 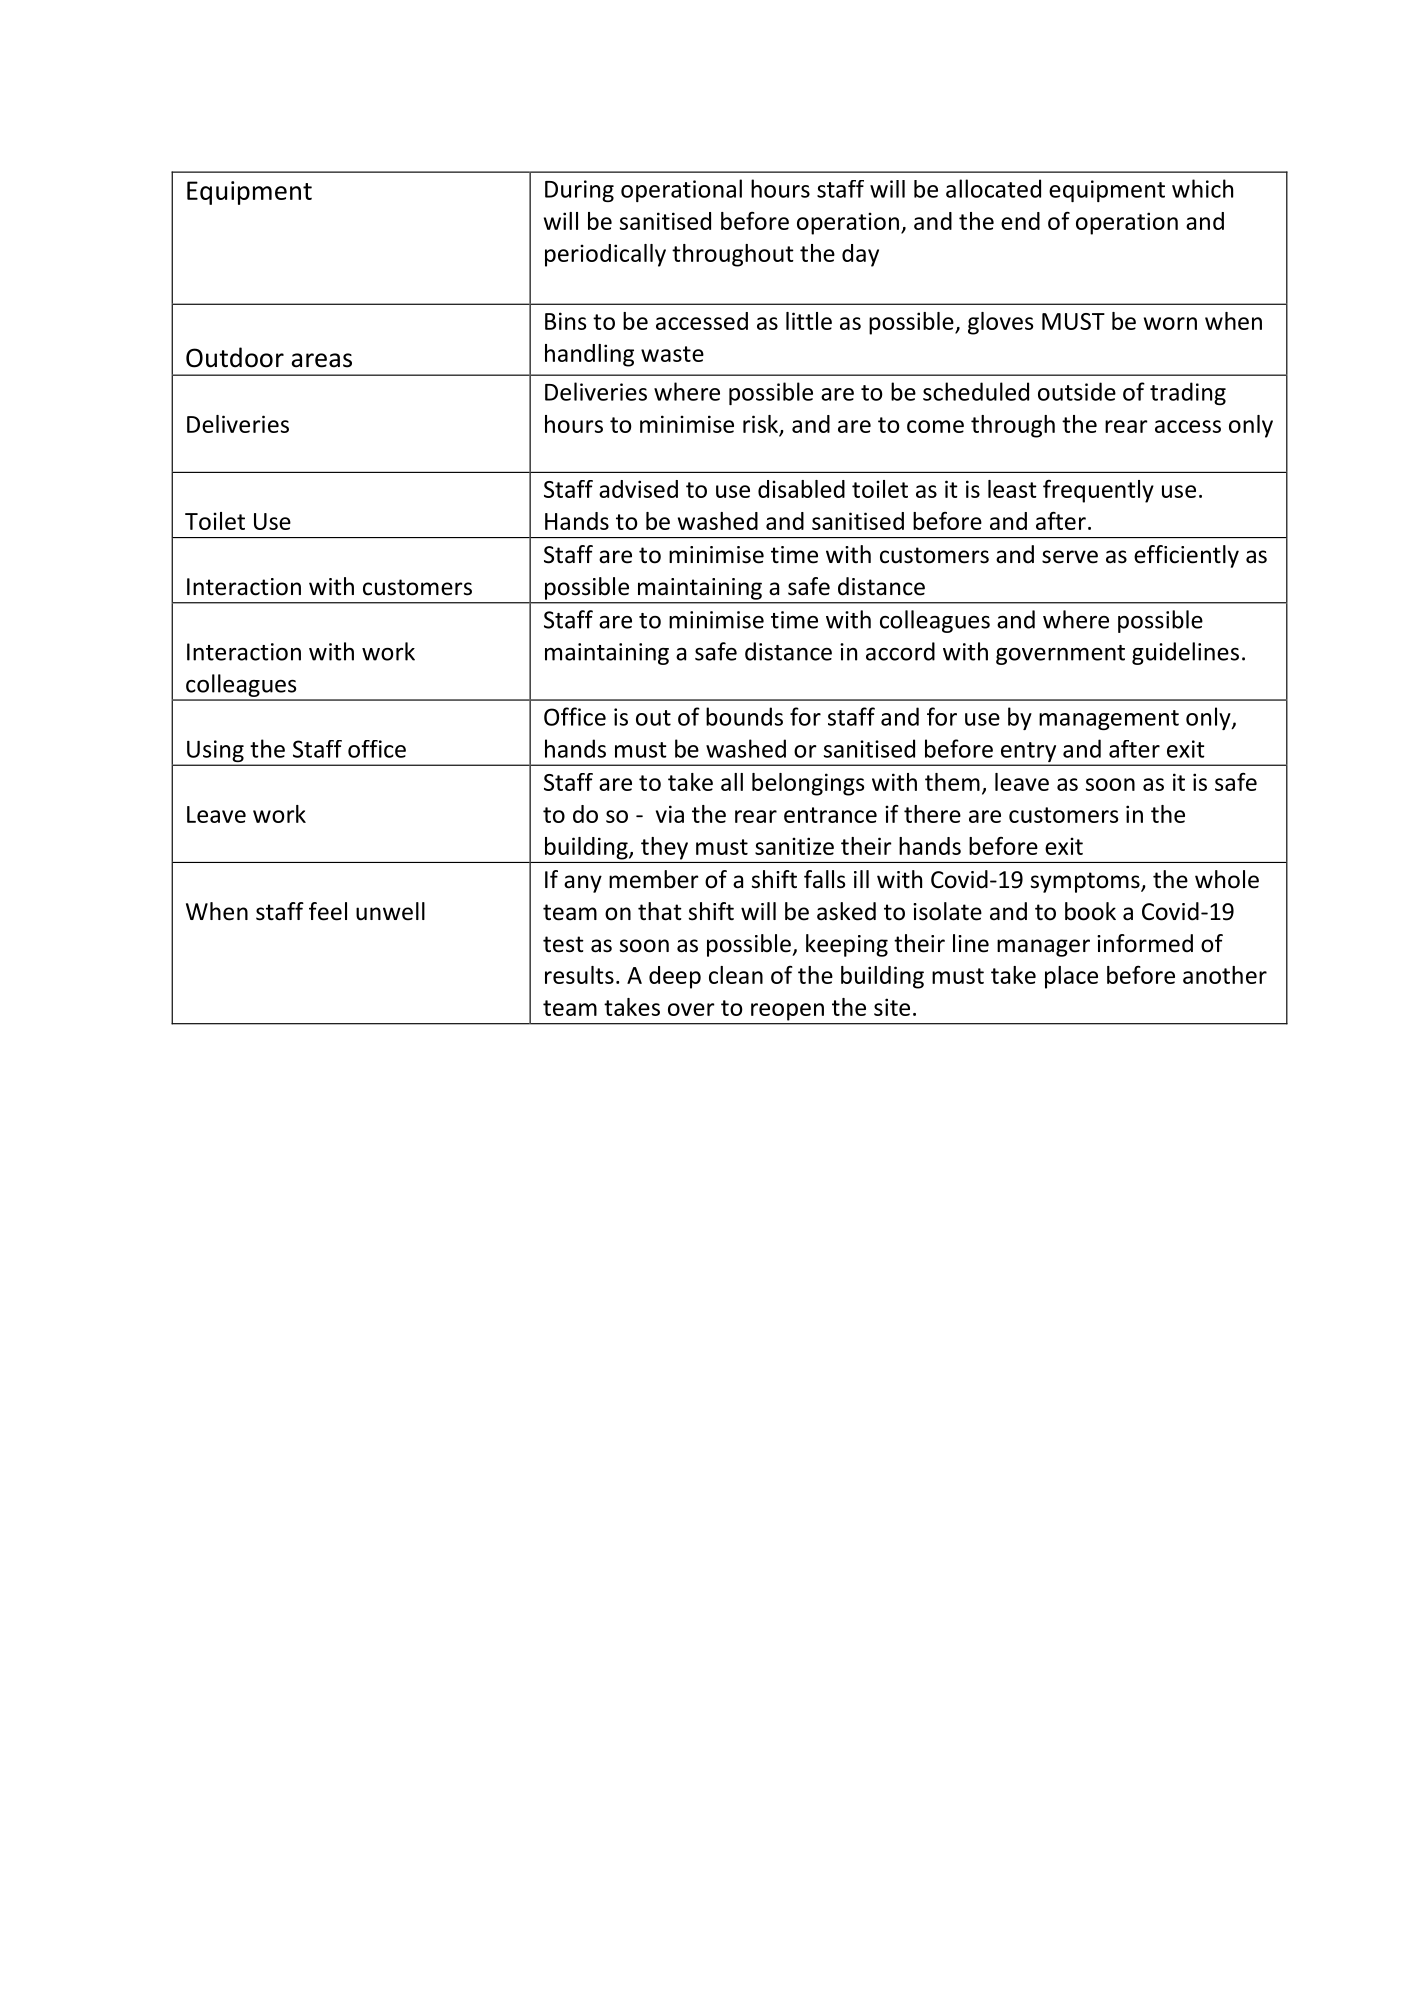 I want to click on Using, so click(x=215, y=752).
